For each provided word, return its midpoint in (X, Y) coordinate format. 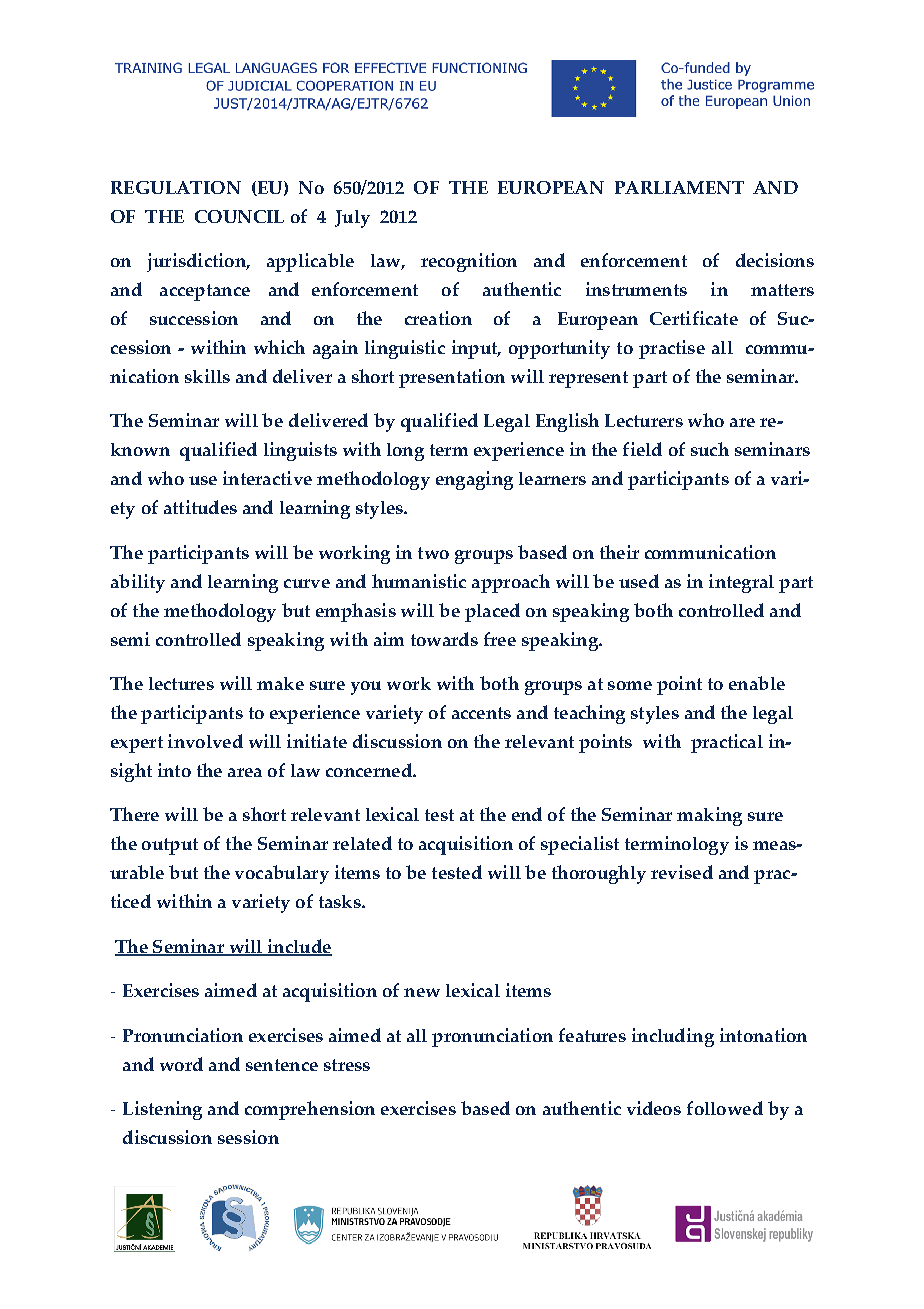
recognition (469, 262)
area (245, 772)
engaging (474, 480)
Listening (162, 1110)
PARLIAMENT (679, 187)
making (709, 816)
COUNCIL (239, 216)
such (710, 449)
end (527, 814)
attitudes (200, 507)
